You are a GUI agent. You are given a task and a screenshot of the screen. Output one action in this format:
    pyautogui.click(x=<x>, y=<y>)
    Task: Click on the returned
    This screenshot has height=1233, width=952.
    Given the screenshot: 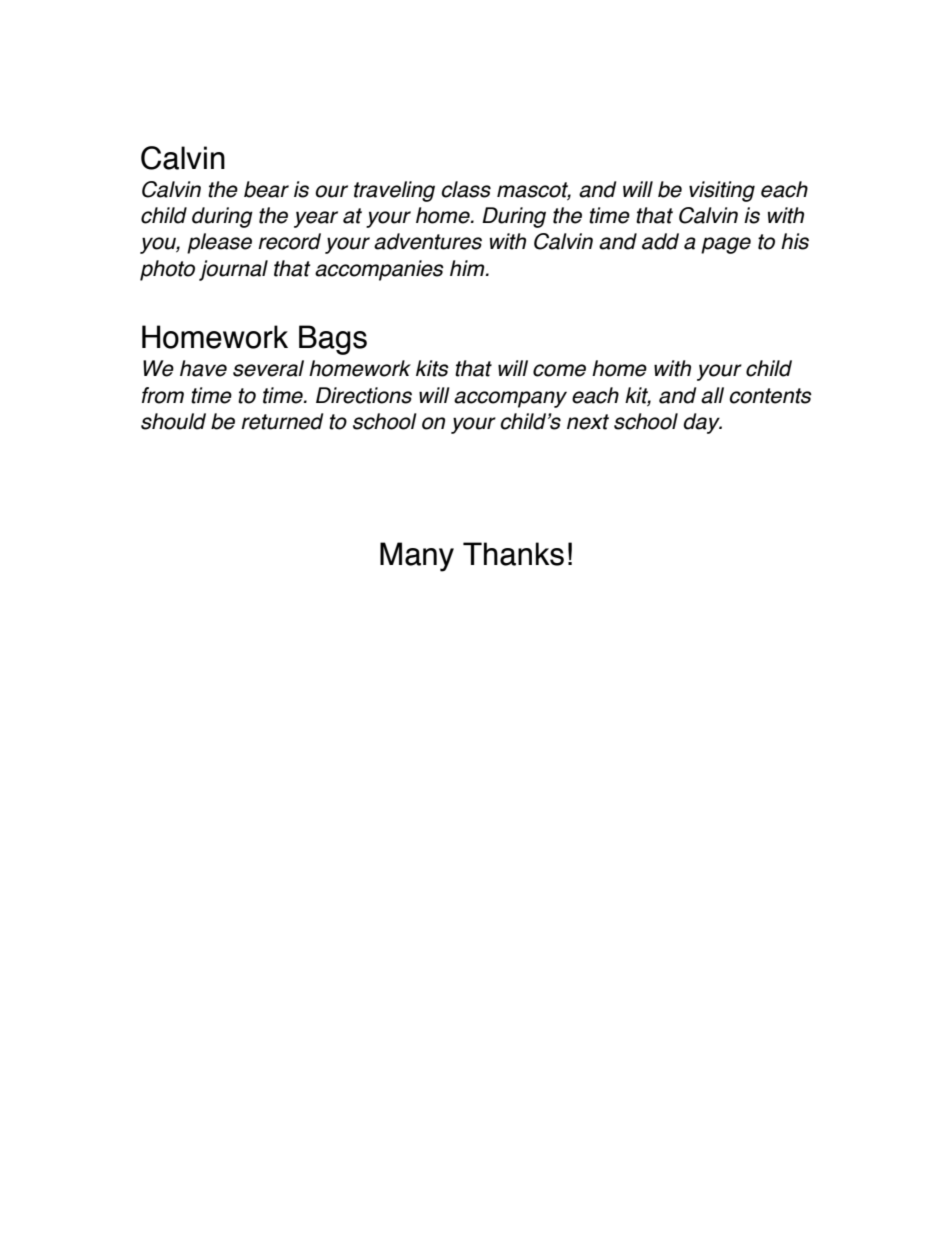 What is the action you would take?
    pyautogui.click(x=282, y=421)
